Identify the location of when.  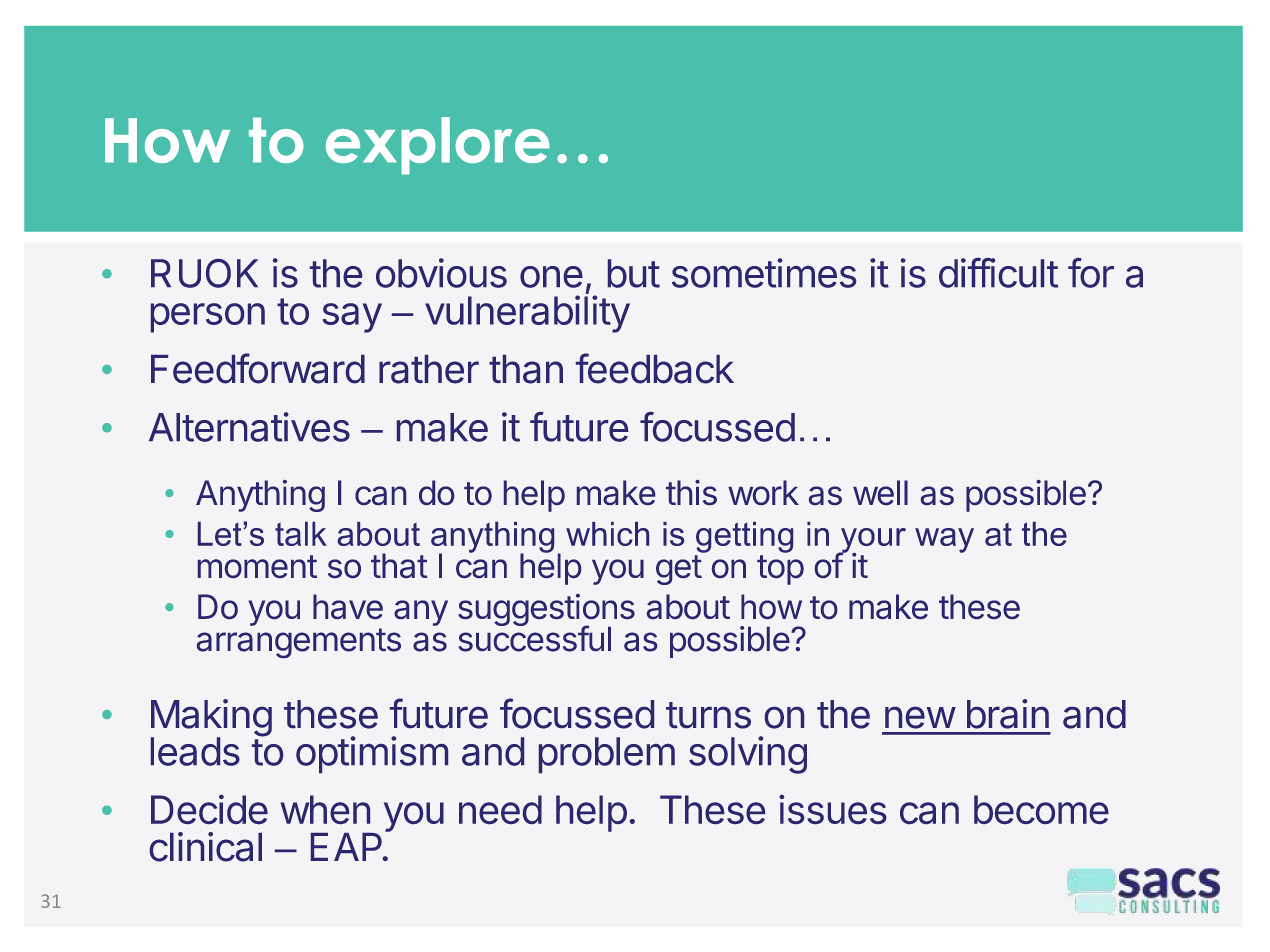
(325, 809).
